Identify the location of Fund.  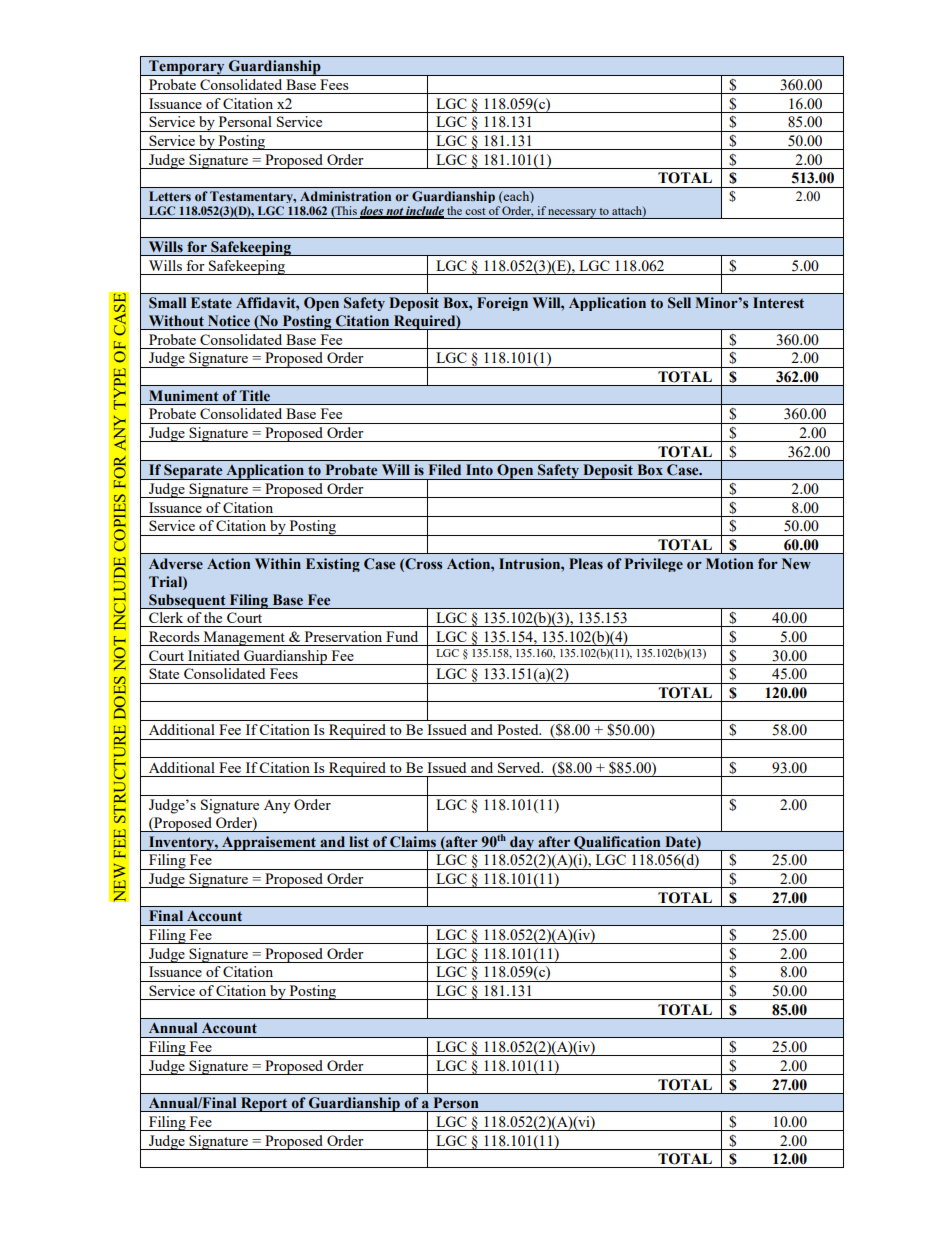
(402, 636).
